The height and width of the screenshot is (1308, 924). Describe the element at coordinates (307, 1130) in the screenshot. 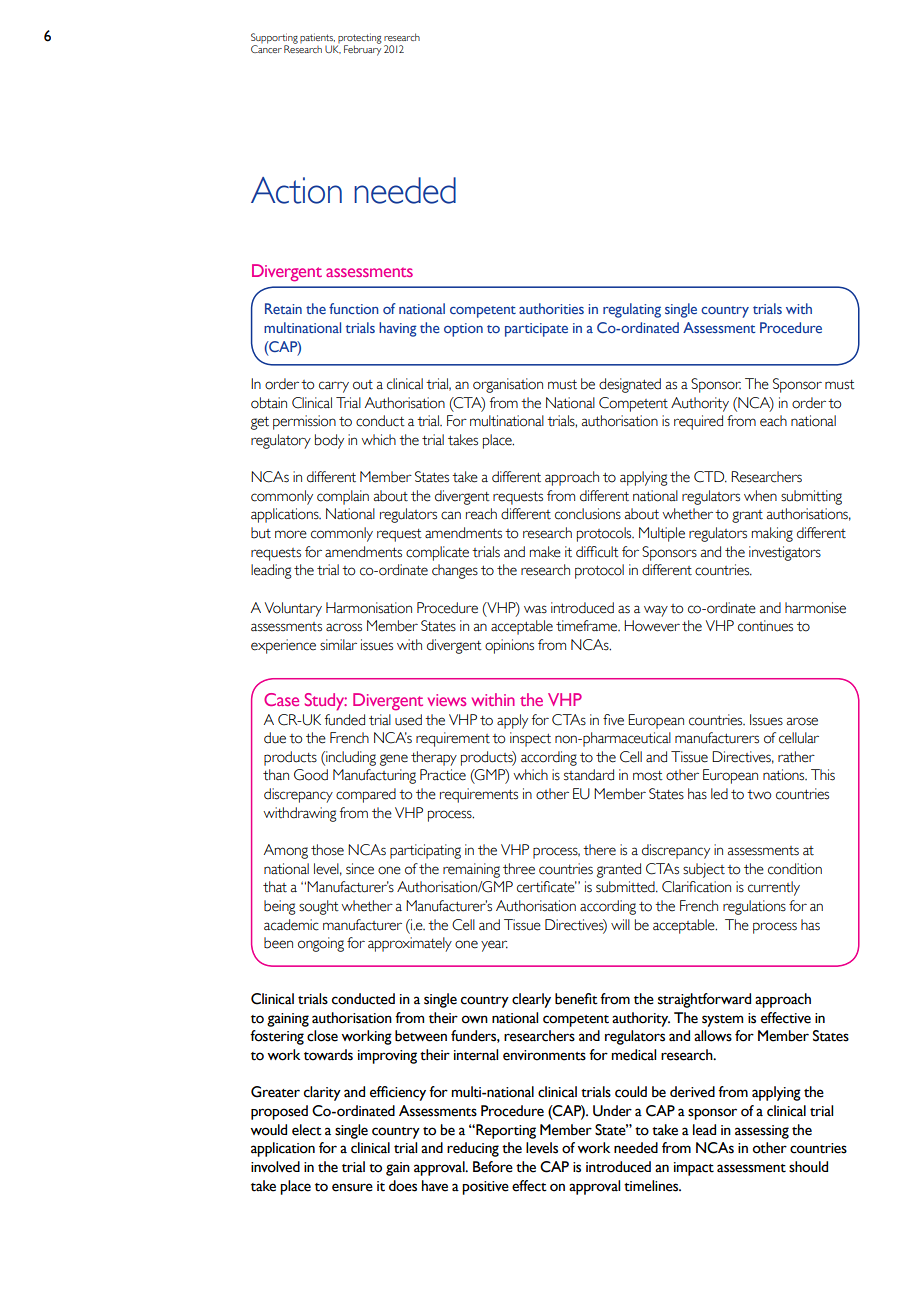

I see `elect` at that location.
